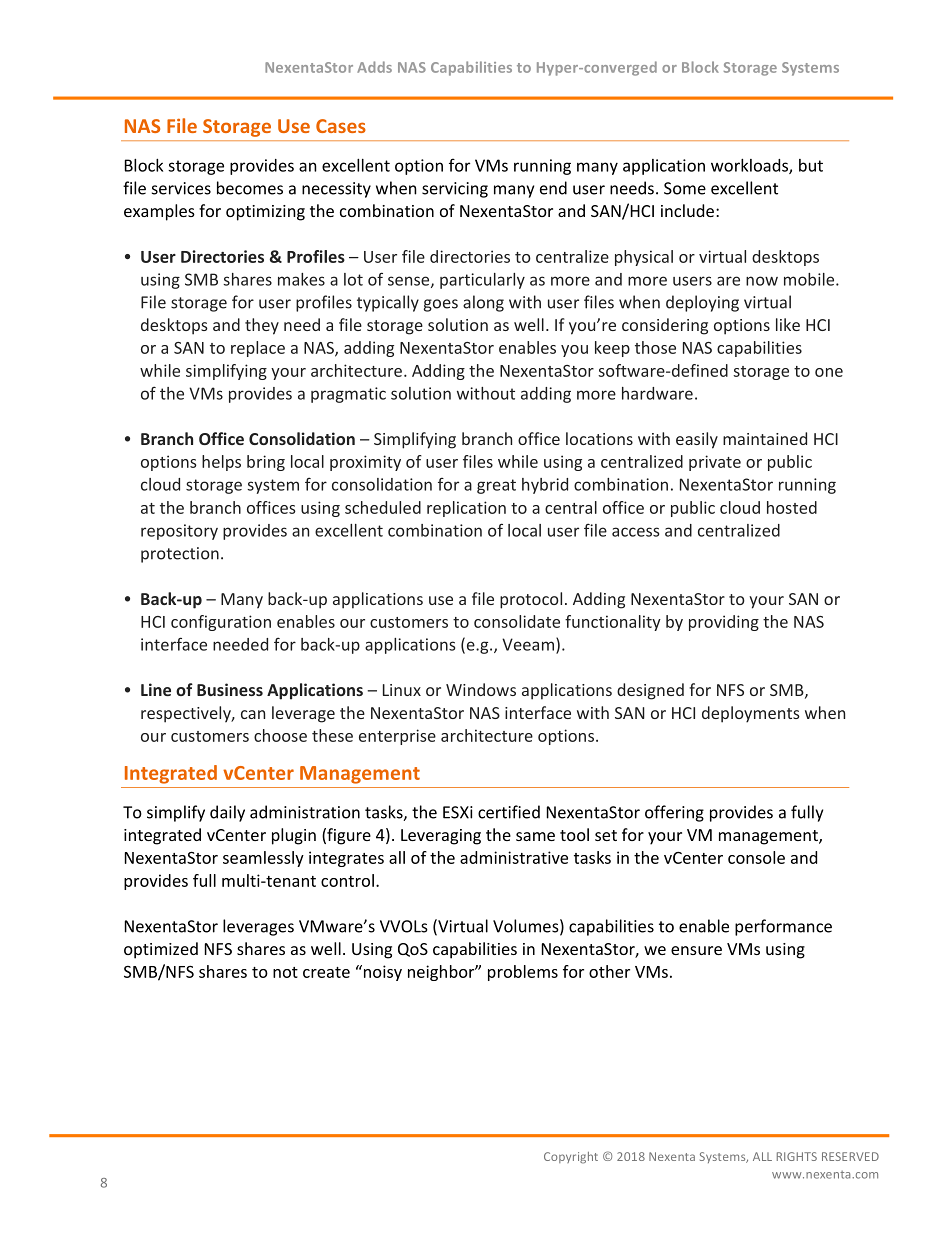  What do you see at coordinates (523, 973) in the screenshot?
I see `problems` at bounding box center [523, 973].
